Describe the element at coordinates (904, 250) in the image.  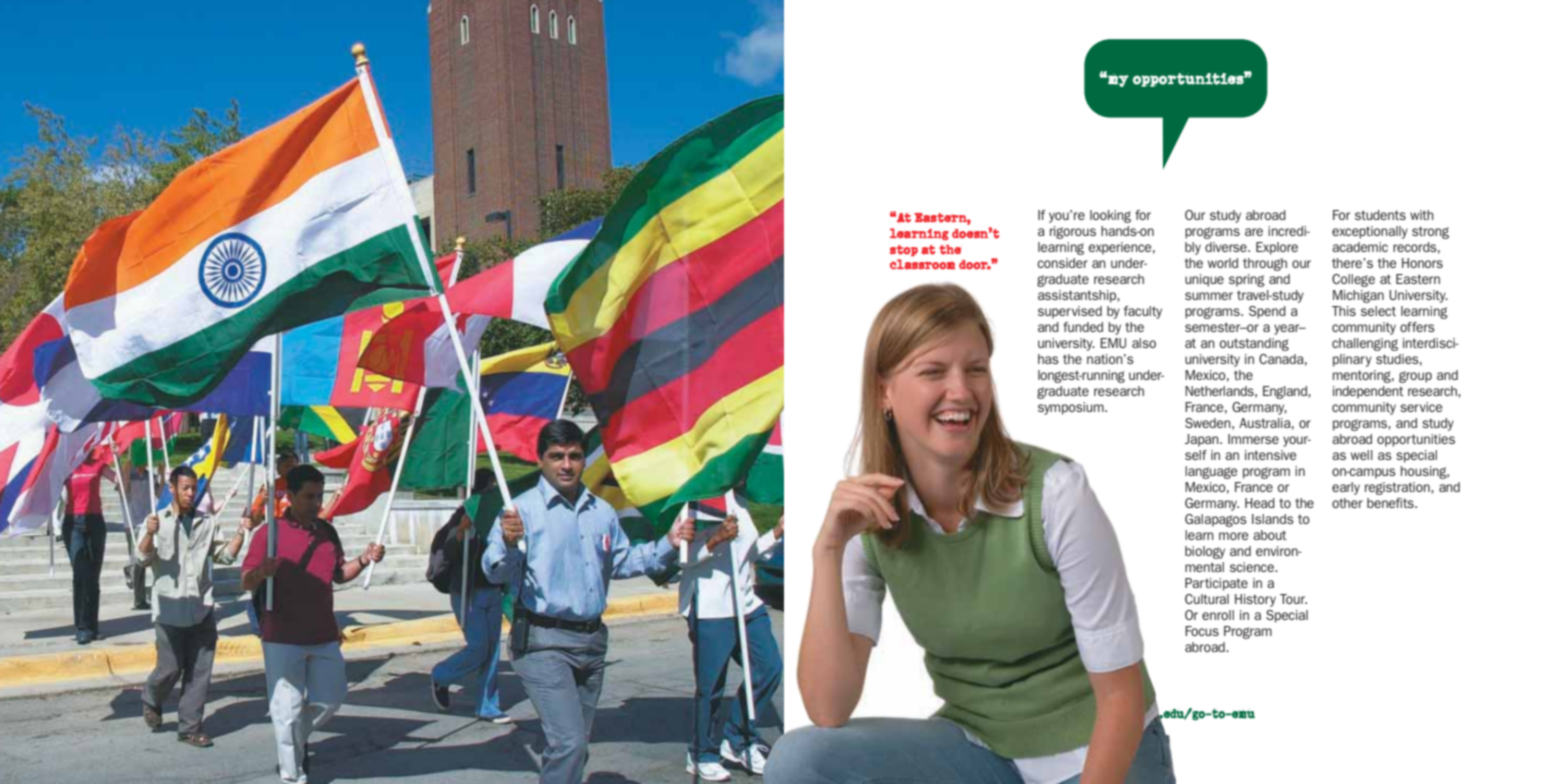
I see `stop` at that location.
